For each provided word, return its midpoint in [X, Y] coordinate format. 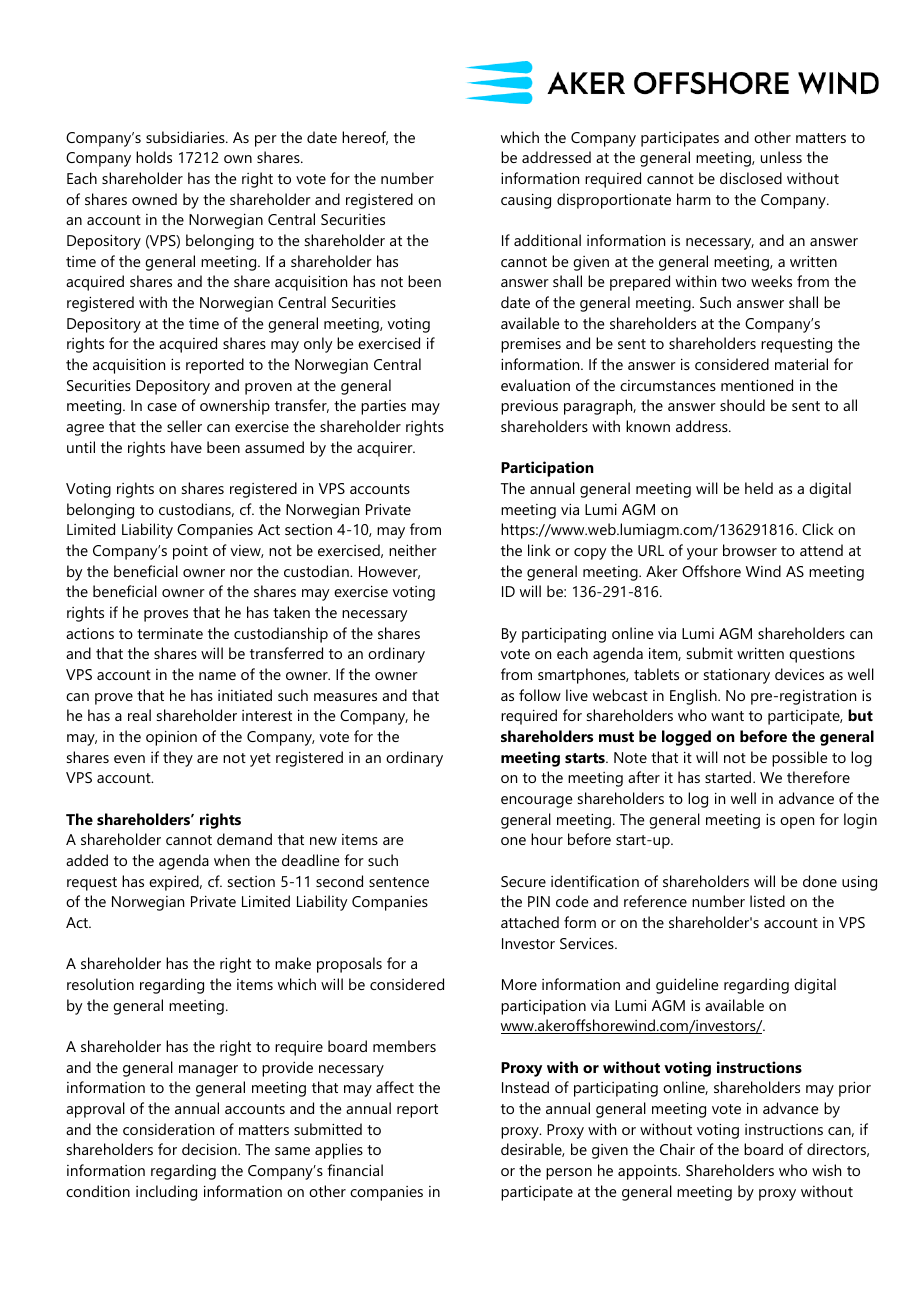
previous [529, 407]
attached [530, 922]
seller [184, 426]
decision [210, 1149]
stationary [737, 676]
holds [154, 157]
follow [540, 695]
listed [767, 901]
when [232, 860]
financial [355, 1170]
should [742, 405]
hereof [365, 138]
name [217, 676]
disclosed [751, 178]
